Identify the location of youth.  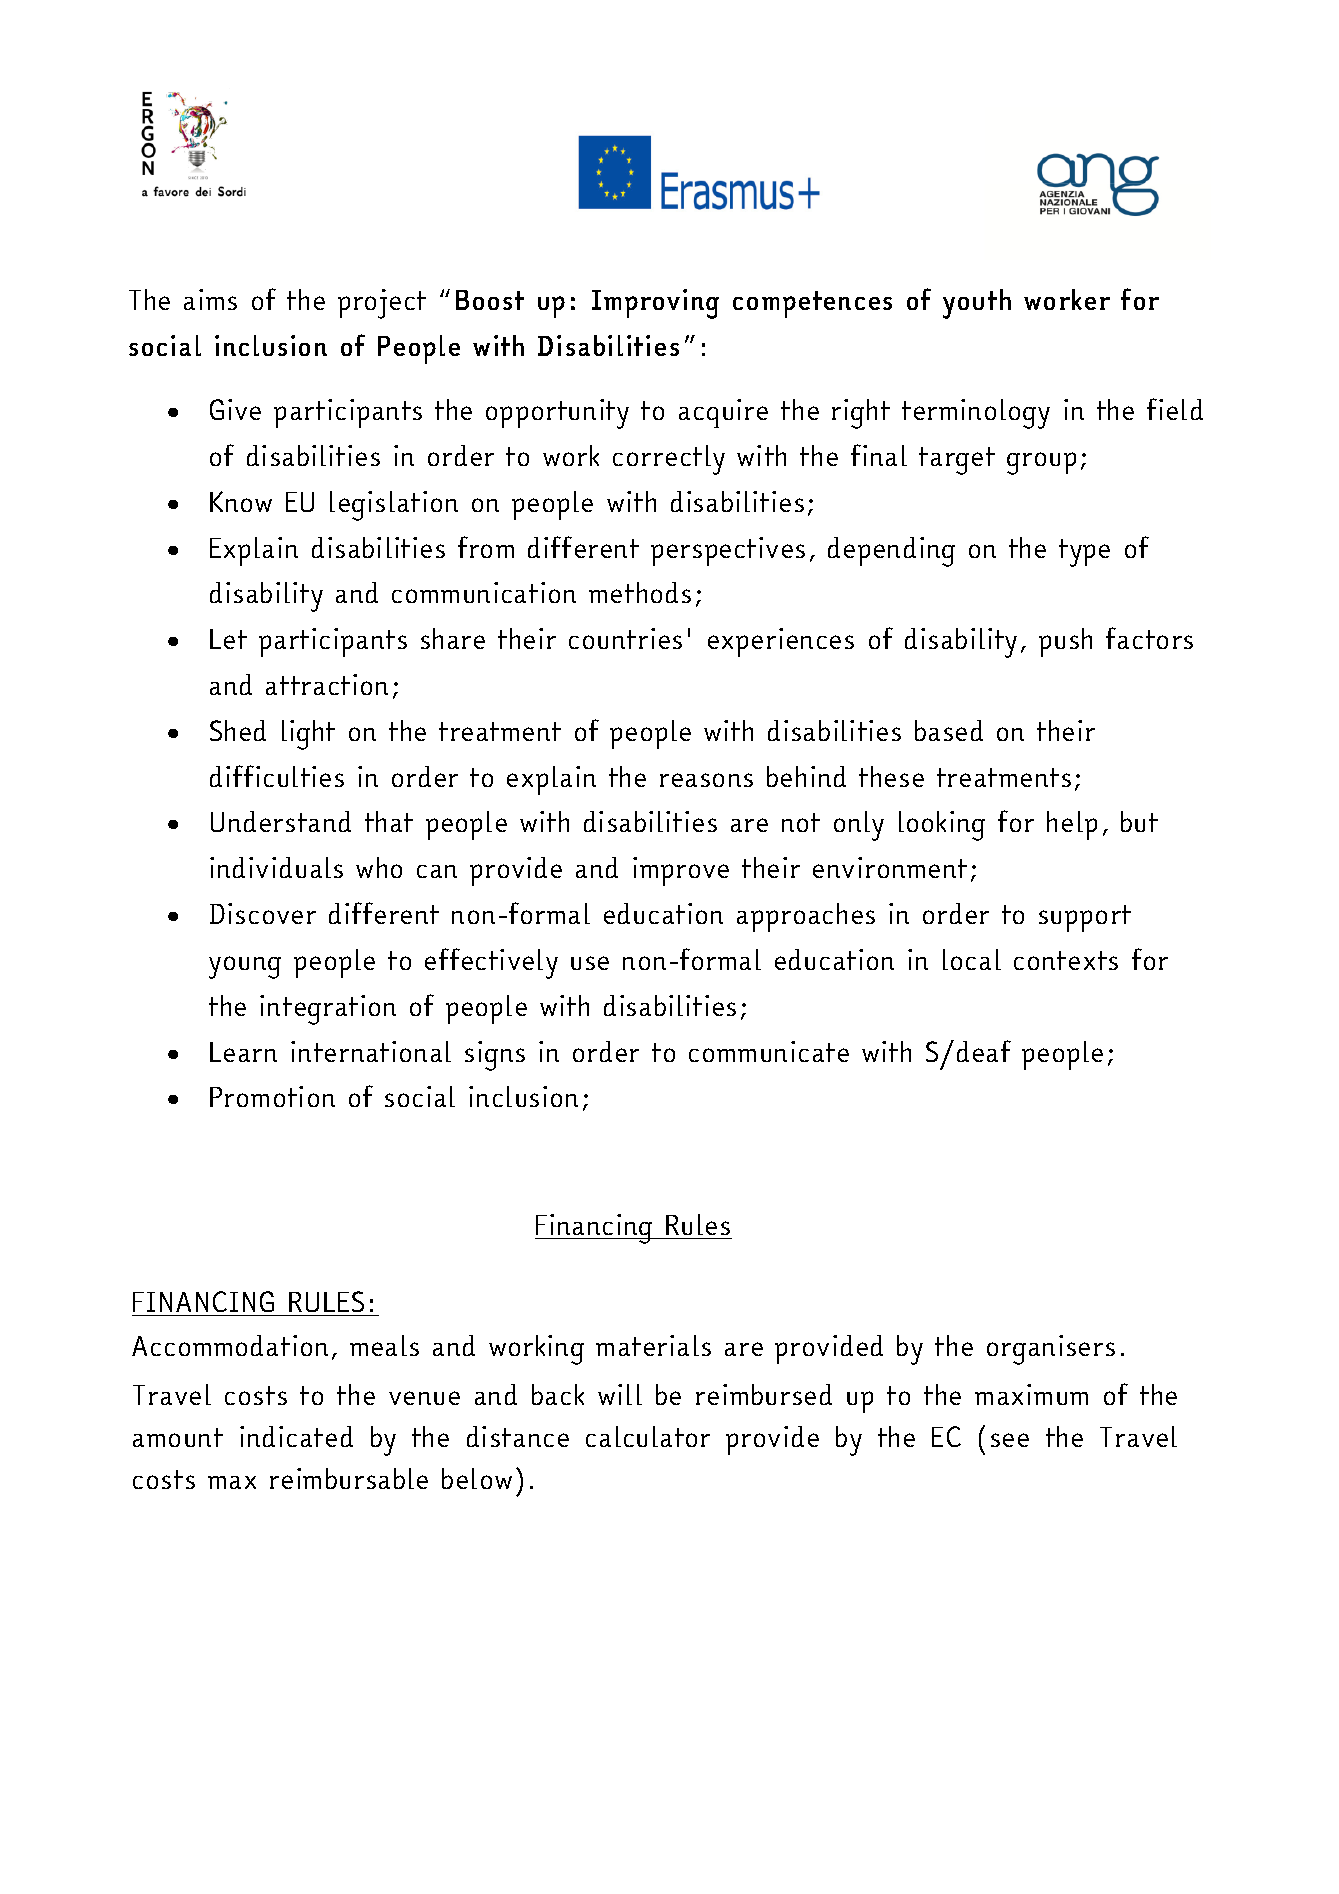
(977, 304).
